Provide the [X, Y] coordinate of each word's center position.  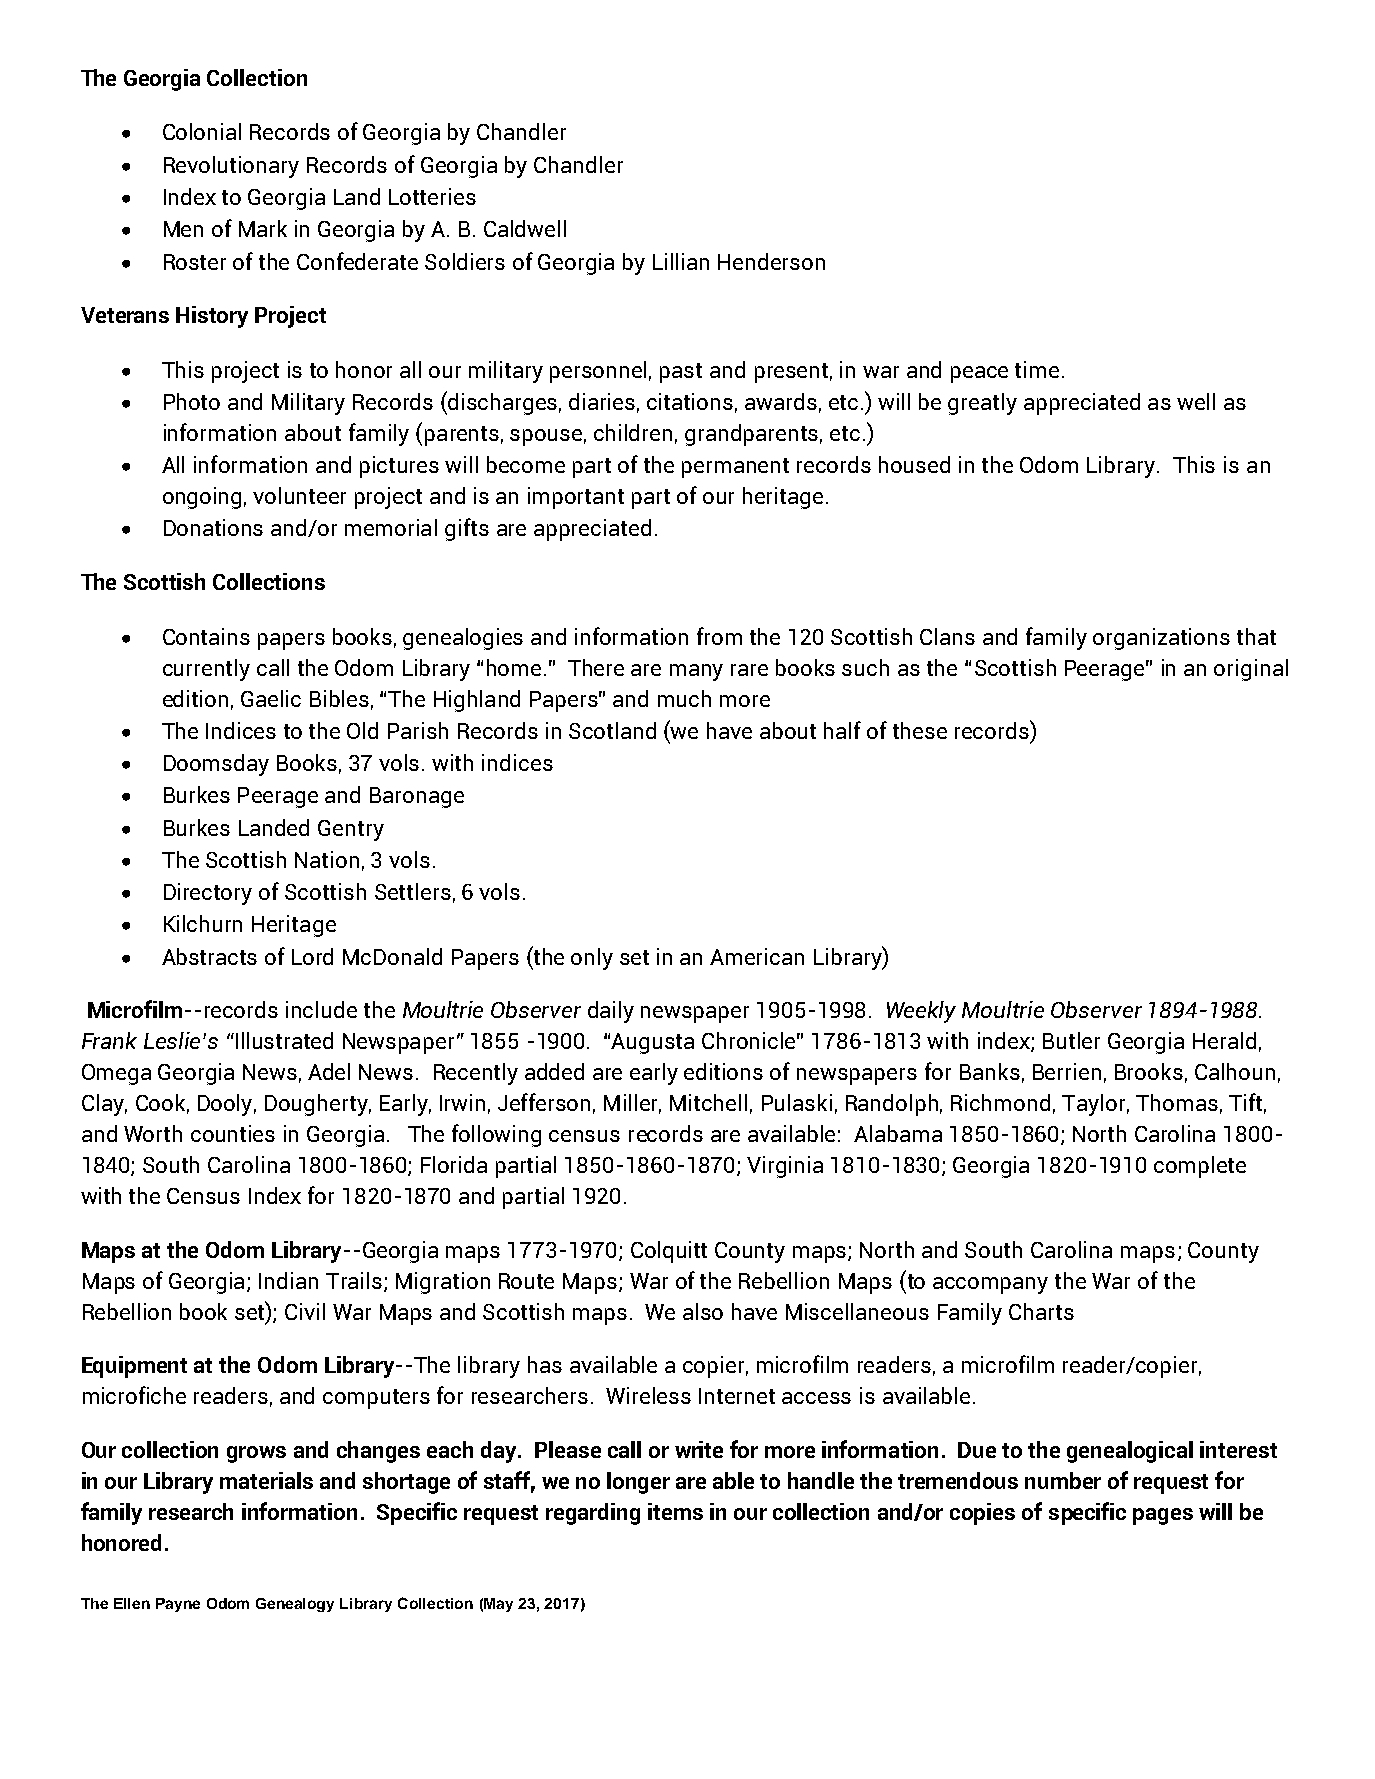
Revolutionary [231, 167]
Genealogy [295, 1605]
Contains [206, 636]
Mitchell [708, 1102]
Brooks [1149, 1071]
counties [233, 1133]
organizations [1161, 639]
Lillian [681, 261]
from [719, 636]
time [1037, 369]
